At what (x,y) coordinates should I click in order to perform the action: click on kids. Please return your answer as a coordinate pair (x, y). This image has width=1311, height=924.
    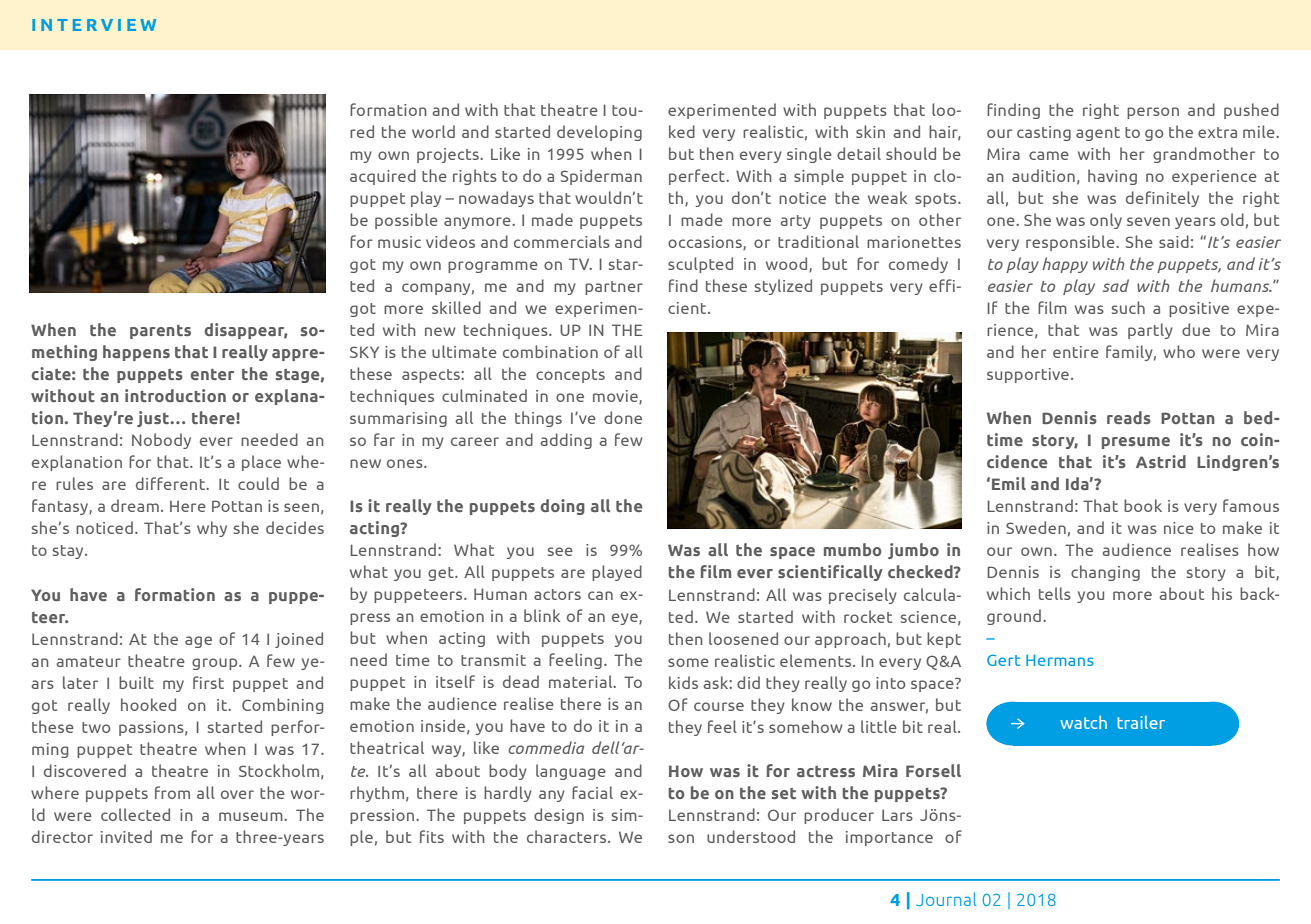
    Looking at the image, I should click on (683, 682).
